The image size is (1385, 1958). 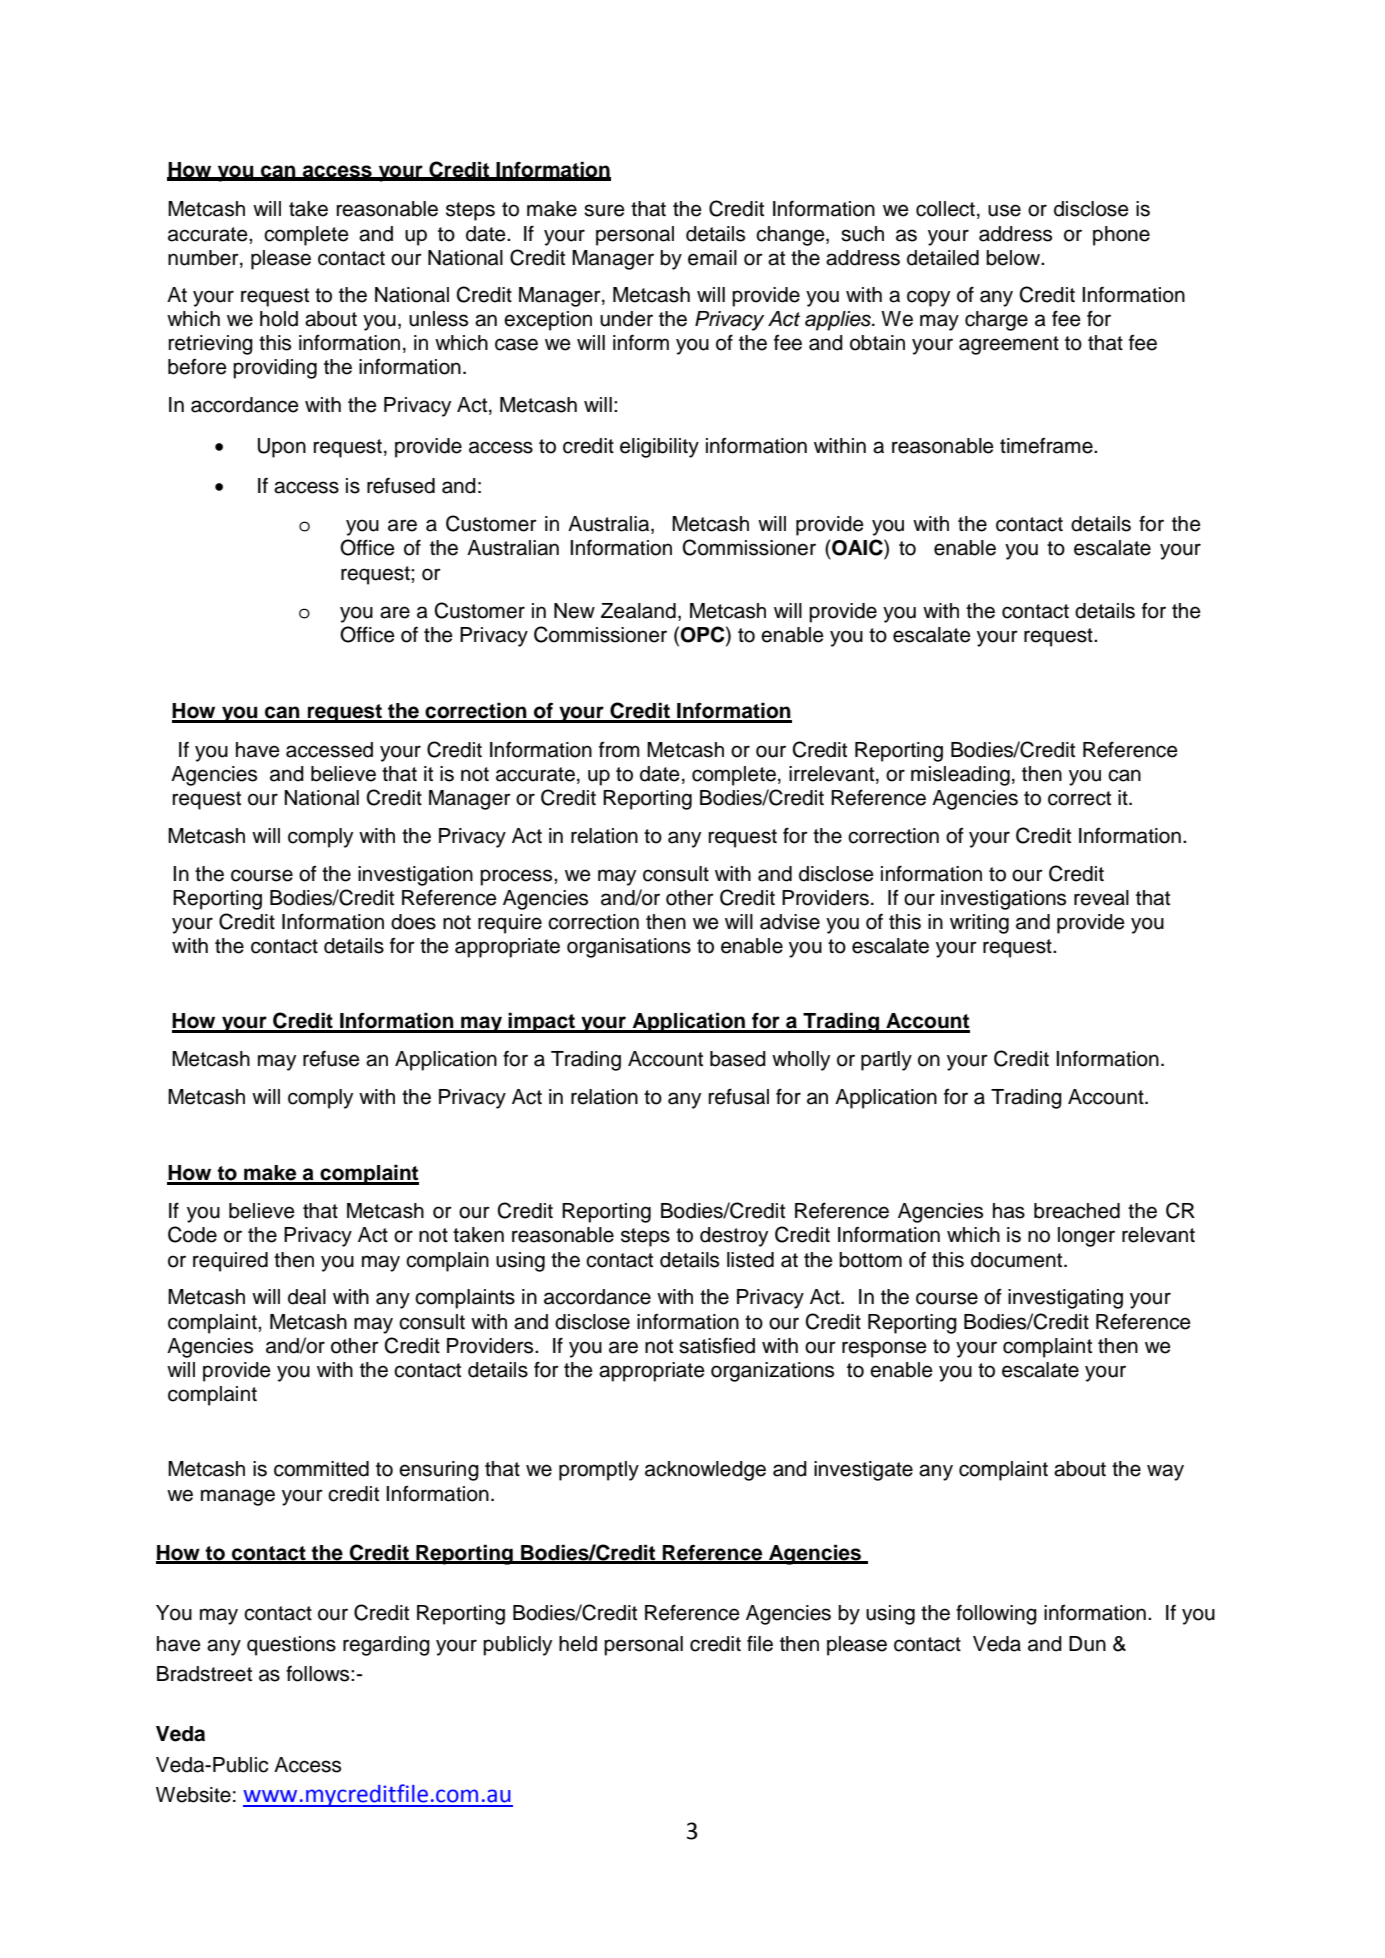 What do you see at coordinates (291, 1646) in the screenshot?
I see `questions` at bounding box center [291, 1646].
